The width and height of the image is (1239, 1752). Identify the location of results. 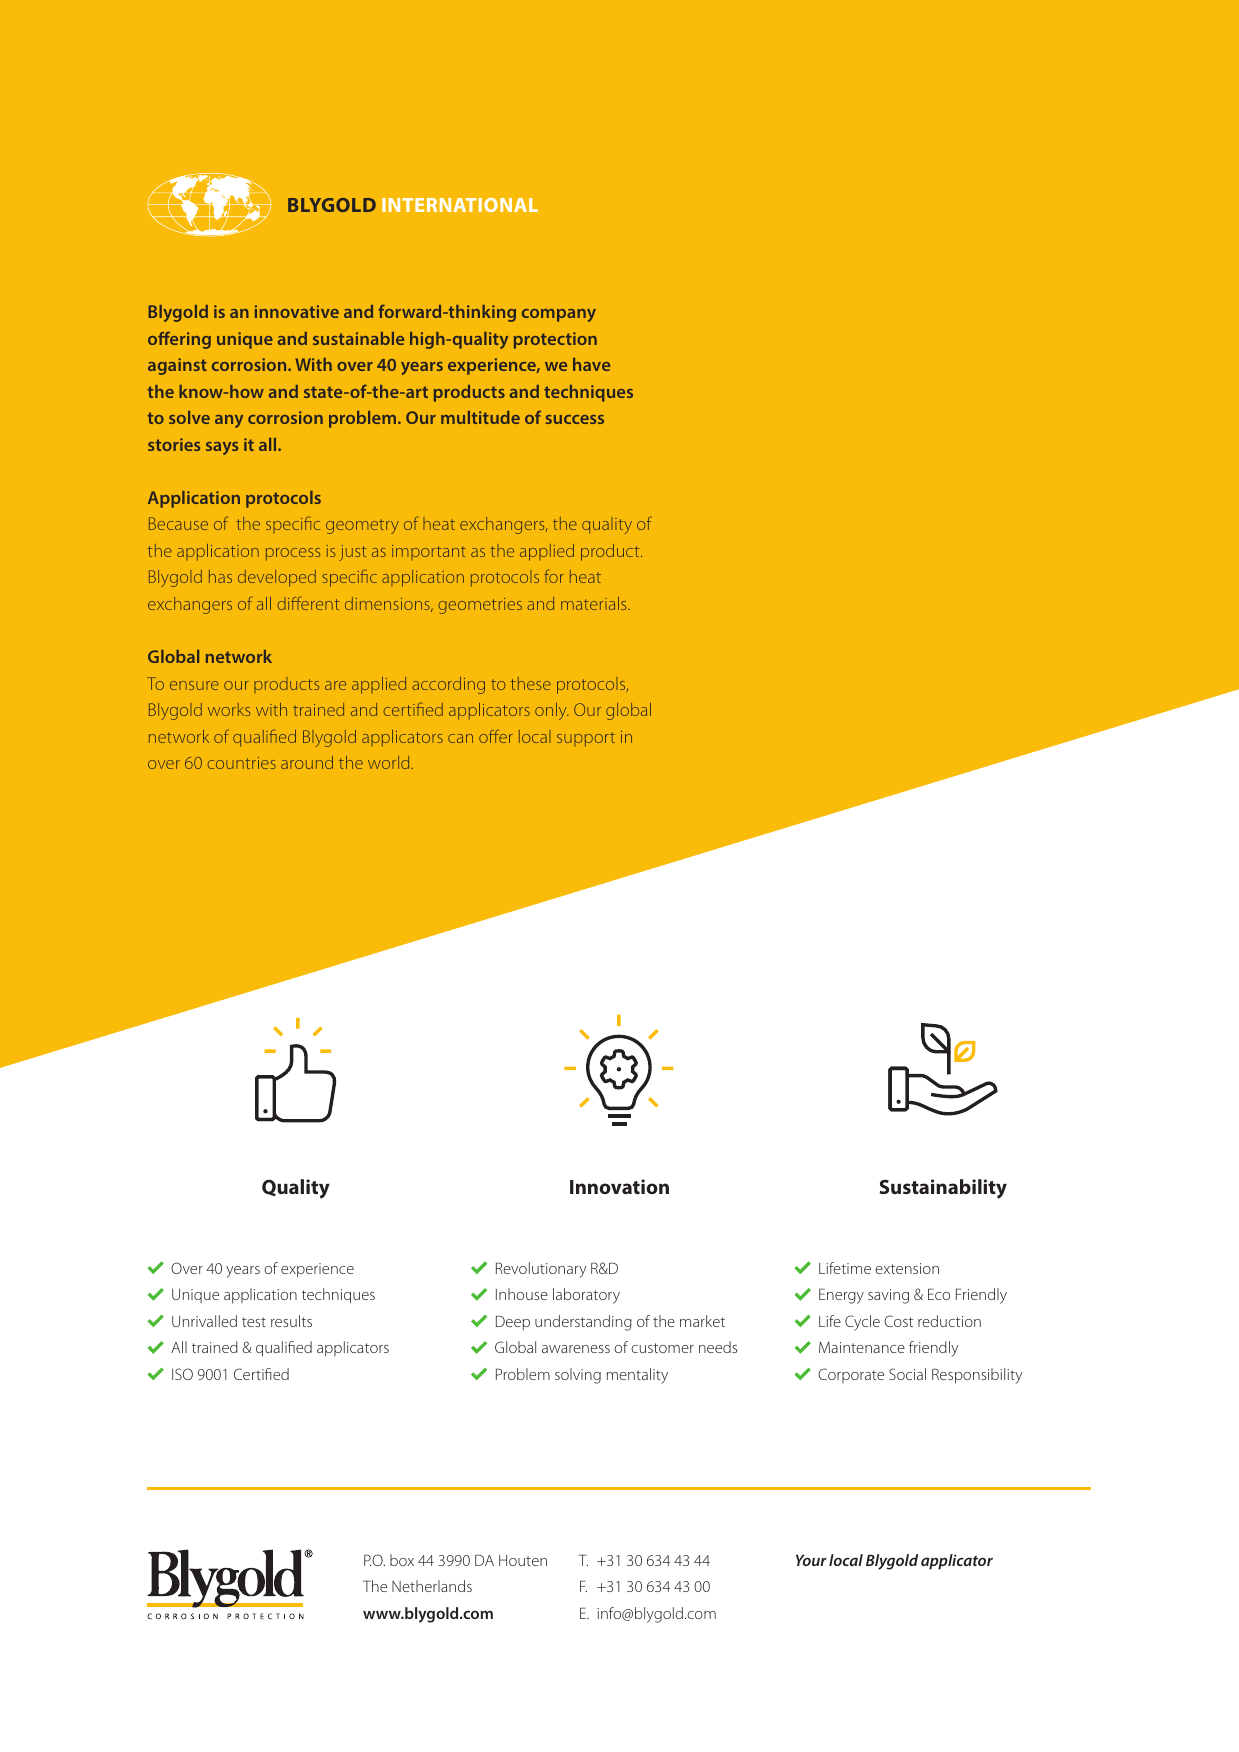
(291, 1321).
